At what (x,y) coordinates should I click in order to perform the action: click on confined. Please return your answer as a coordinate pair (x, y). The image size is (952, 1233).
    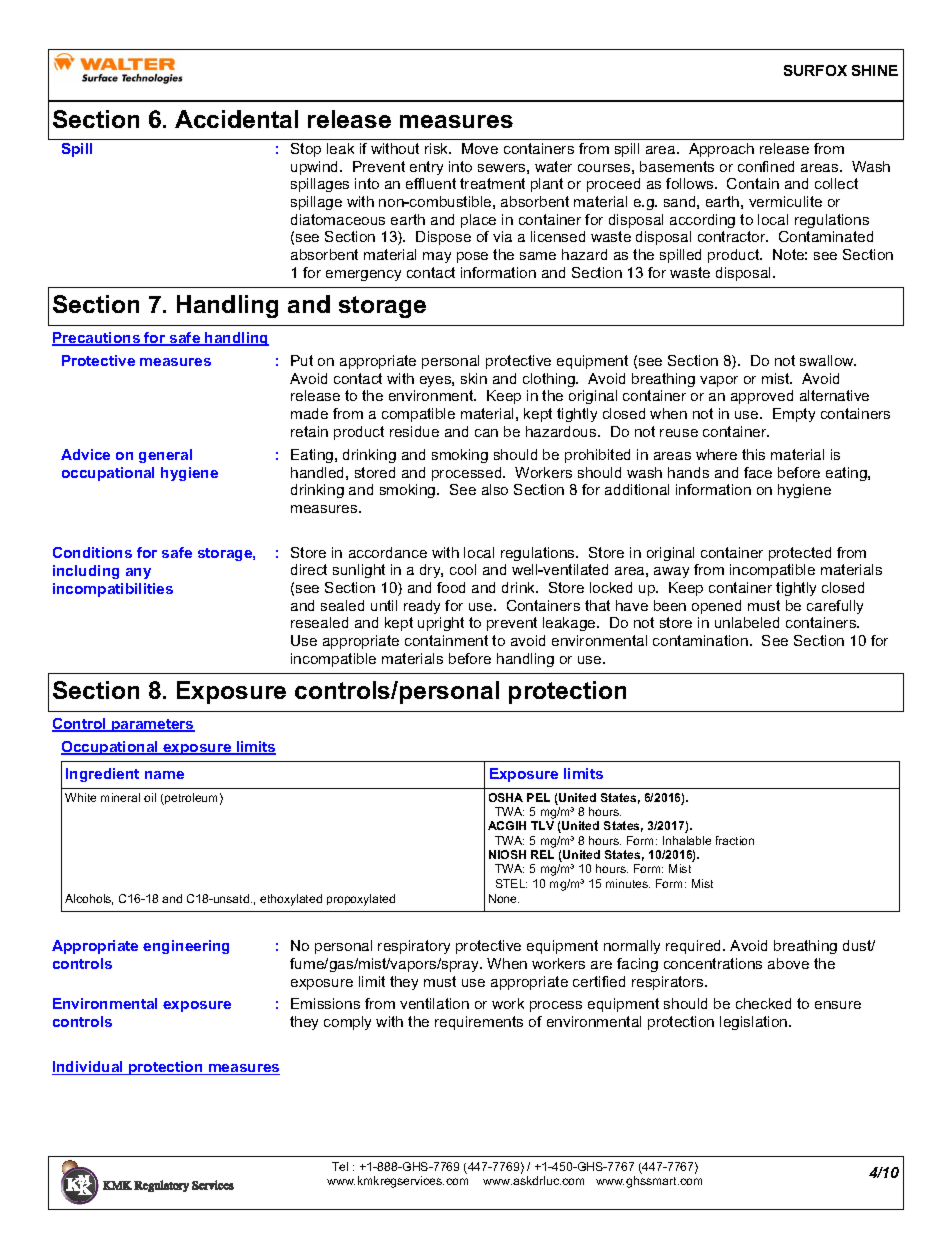
    Looking at the image, I should click on (766, 166).
